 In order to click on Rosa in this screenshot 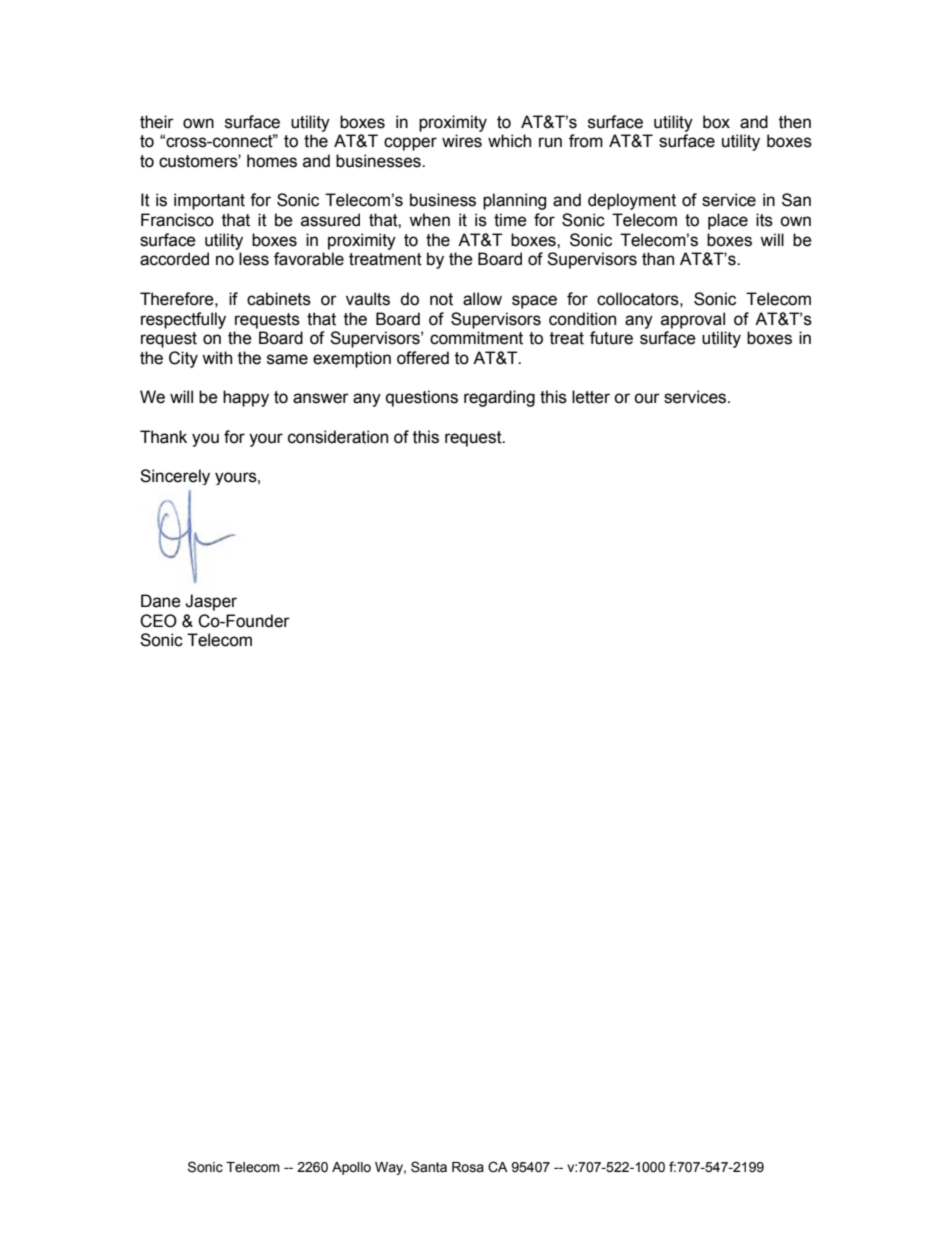, I will do `click(468, 1167)`.
